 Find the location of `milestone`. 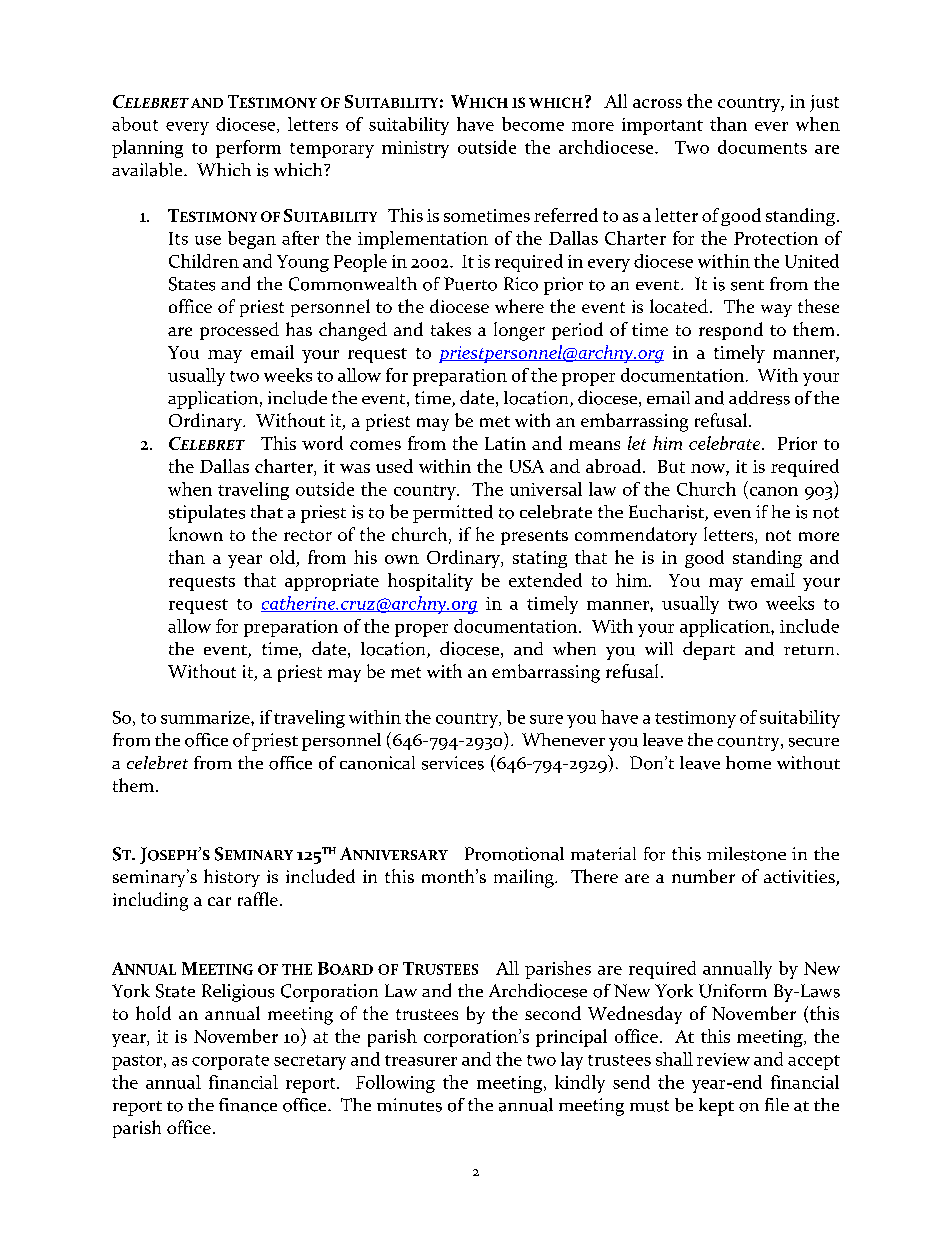

milestone is located at coordinates (746, 854).
